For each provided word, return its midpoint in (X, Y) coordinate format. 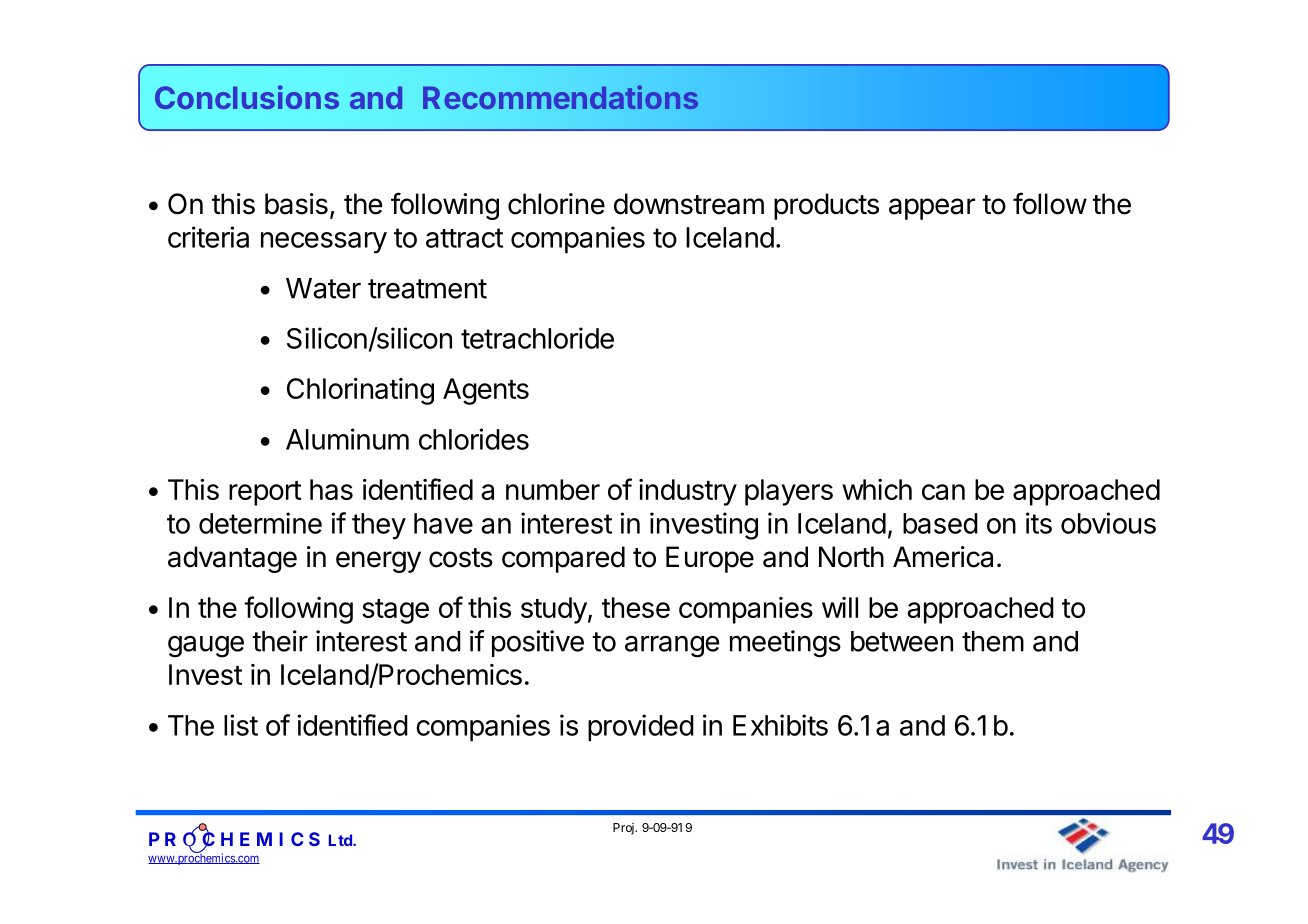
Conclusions (247, 97)
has (331, 489)
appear (932, 209)
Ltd (341, 840)
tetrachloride (537, 338)
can (943, 492)
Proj (624, 829)
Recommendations (560, 97)
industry (688, 492)
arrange (672, 646)
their (280, 641)
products (826, 206)
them (993, 641)
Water (323, 288)
